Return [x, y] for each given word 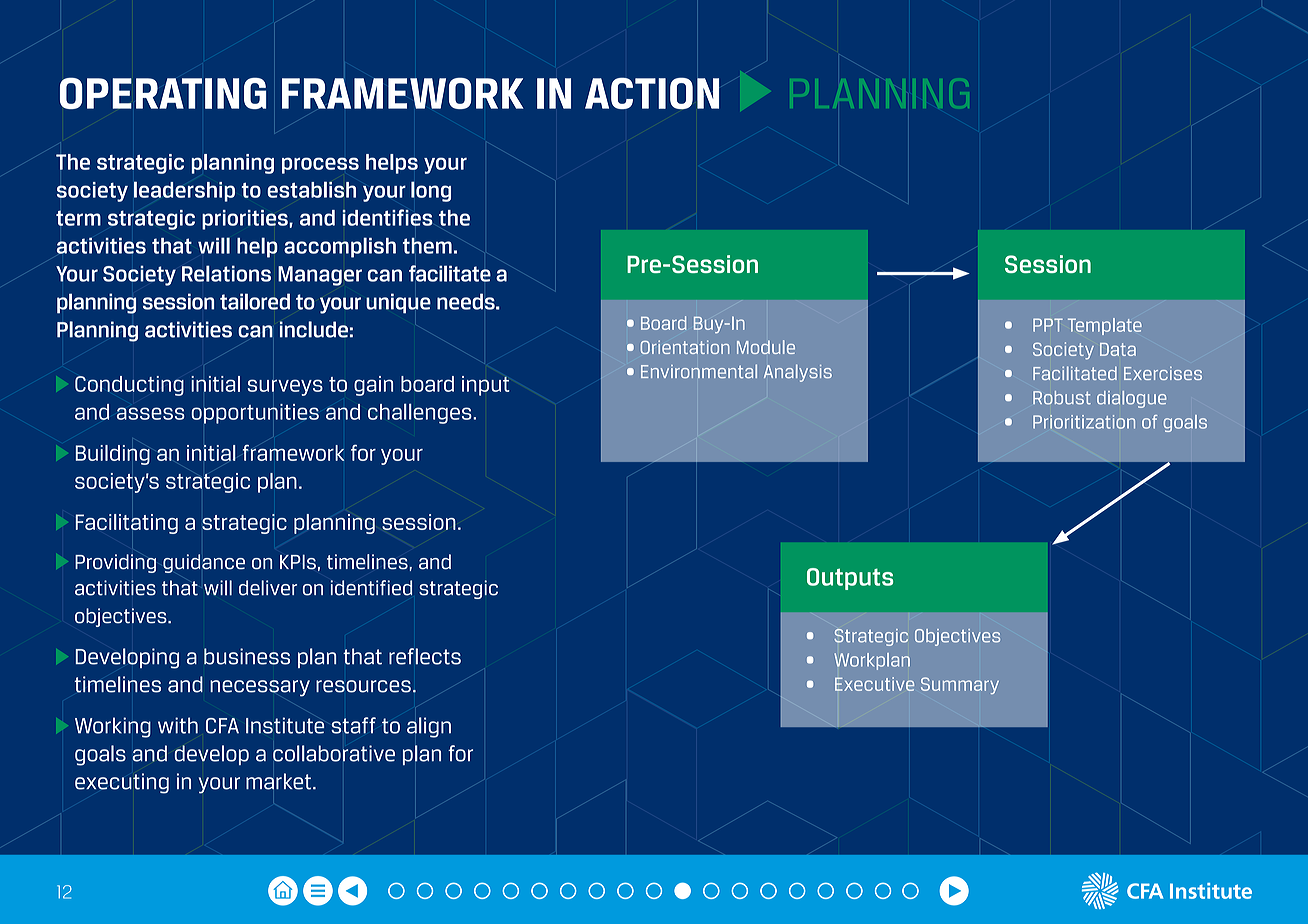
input [486, 386]
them [427, 246]
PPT [1048, 325]
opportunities [255, 414]
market [278, 781]
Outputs [850, 579]
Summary [960, 685]
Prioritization [1084, 422]
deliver [268, 588]
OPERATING [163, 93]
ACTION [652, 93]
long [431, 191]
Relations [226, 273]
